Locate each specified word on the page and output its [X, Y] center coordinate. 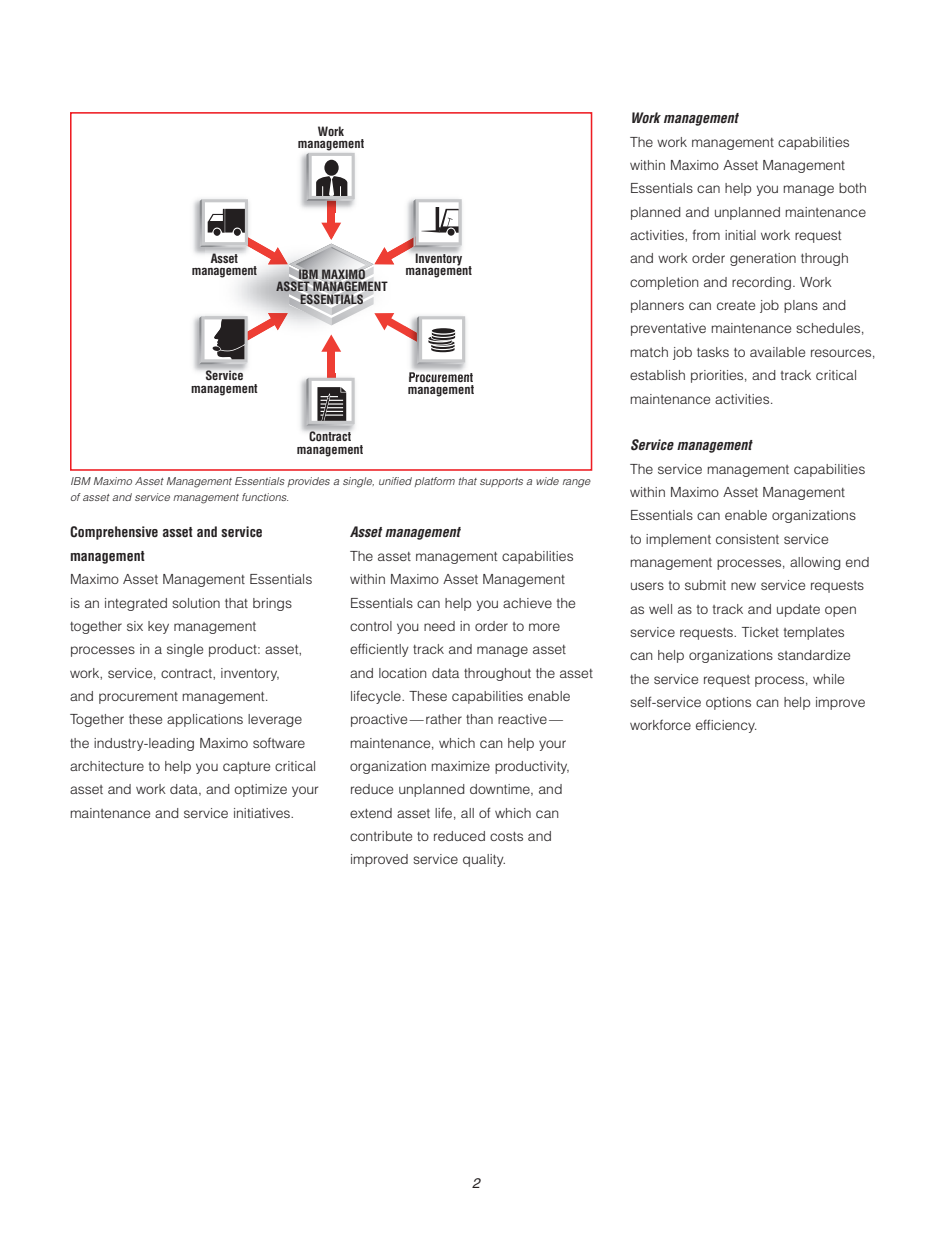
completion [664, 283]
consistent [747, 539]
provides [308, 482]
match [649, 352]
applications [205, 720]
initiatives [263, 813]
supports [501, 482]
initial [740, 235]
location [403, 673]
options [728, 703]
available [777, 352]
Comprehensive [114, 533]
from [706, 234]
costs [506, 836]
